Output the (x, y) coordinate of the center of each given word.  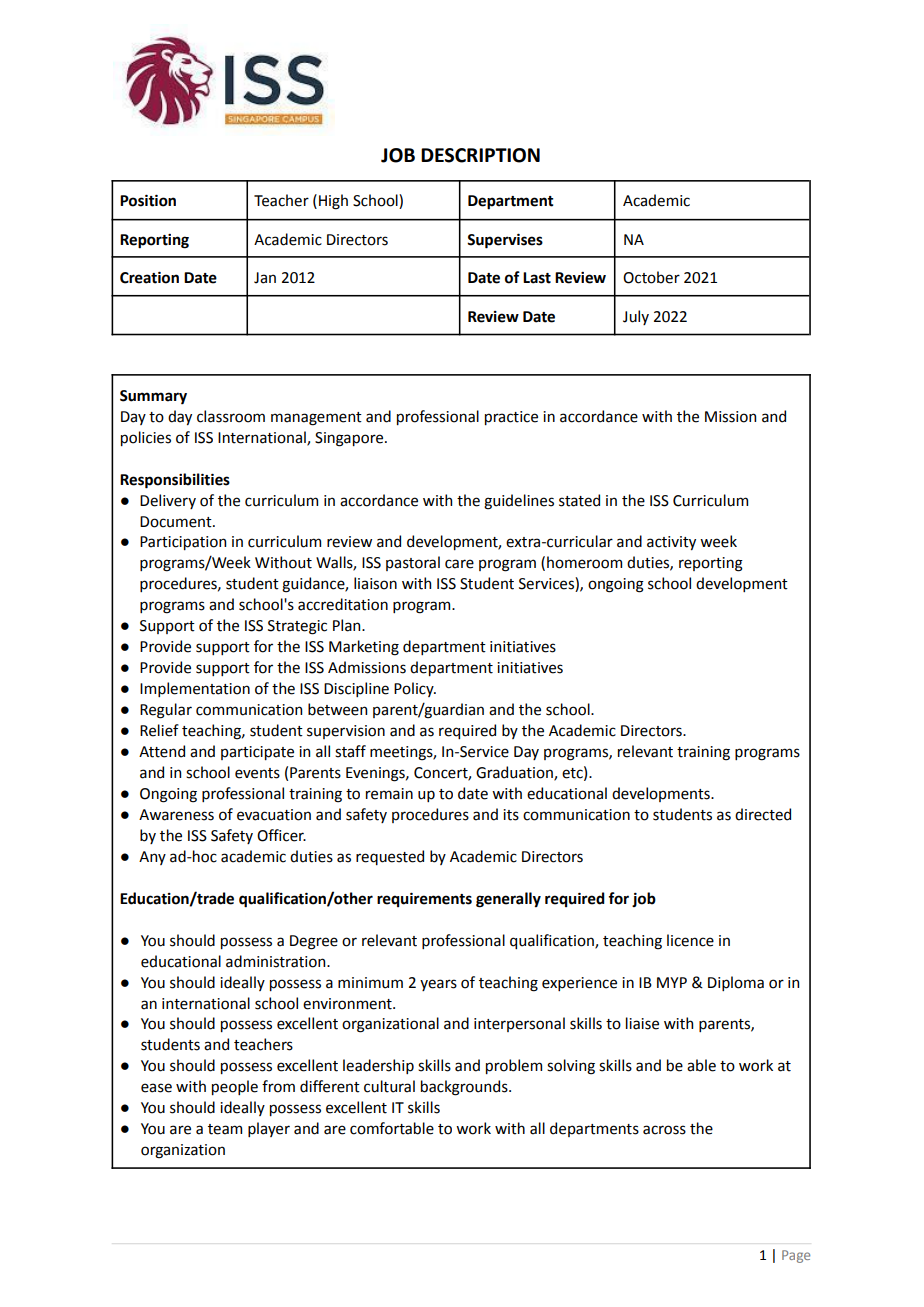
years (438, 985)
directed (763, 814)
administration (277, 961)
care (459, 564)
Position (148, 200)
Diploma (736, 983)
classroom (231, 416)
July (636, 317)
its (511, 815)
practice (511, 418)
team (225, 1129)
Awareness (176, 815)
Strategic (297, 627)
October (651, 277)
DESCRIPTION (480, 155)
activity (671, 543)
